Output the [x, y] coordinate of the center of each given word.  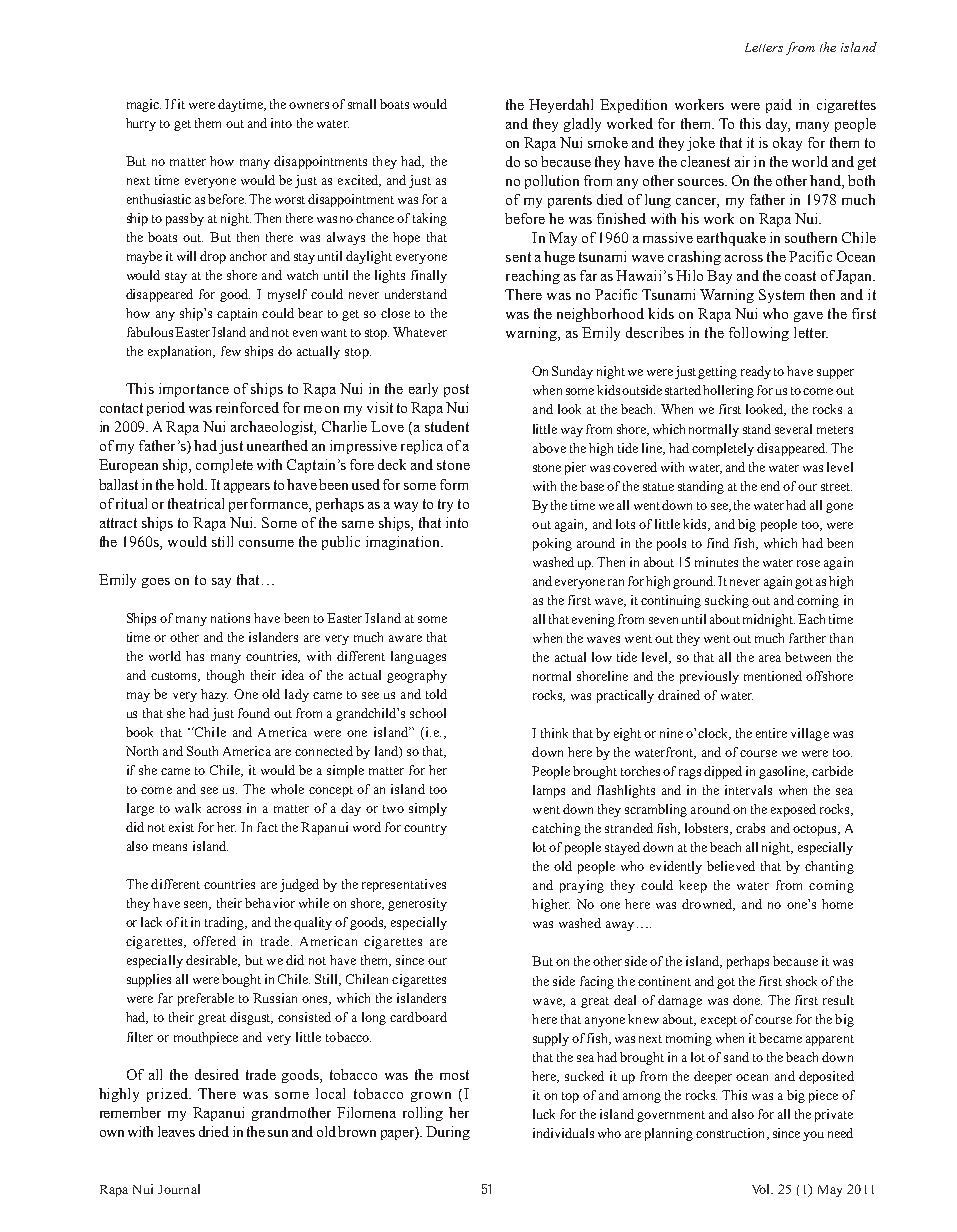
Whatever [420, 332]
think [554, 733]
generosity [417, 904]
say [221, 583]
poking [552, 544]
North [142, 751]
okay [787, 144]
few [231, 351]
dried [214, 1131]
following [759, 334]
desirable [213, 961]
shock [801, 981]
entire [771, 733]
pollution [552, 182]
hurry [141, 124]
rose [808, 563]
